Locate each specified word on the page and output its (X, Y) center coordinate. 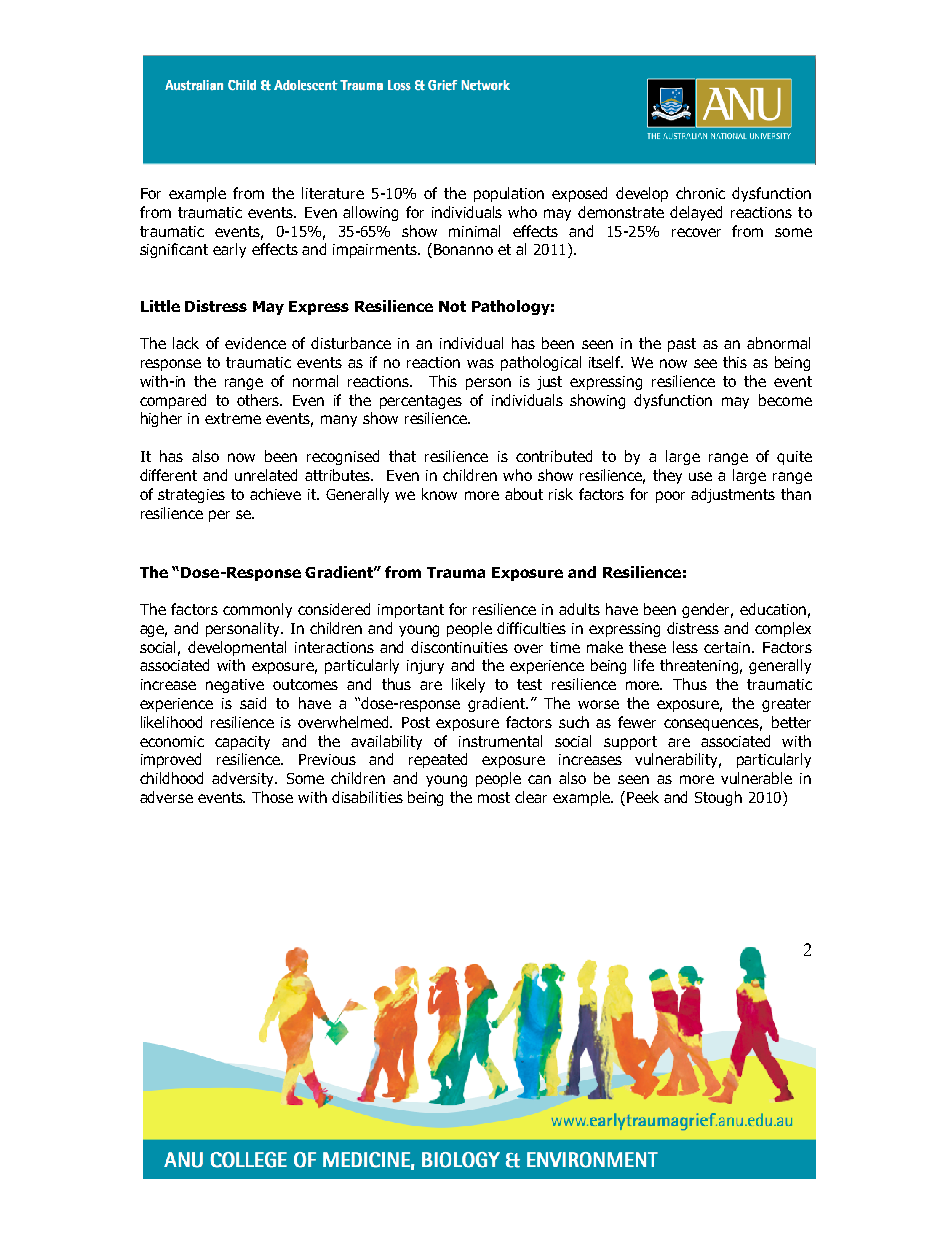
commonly (257, 610)
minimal (474, 231)
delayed (696, 213)
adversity (244, 779)
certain (728, 647)
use (700, 476)
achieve (275, 494)
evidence (255, 343)
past (682, 345)
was (480, 363)
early (229, 250)
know (439, 494)
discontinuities (459, 647)
